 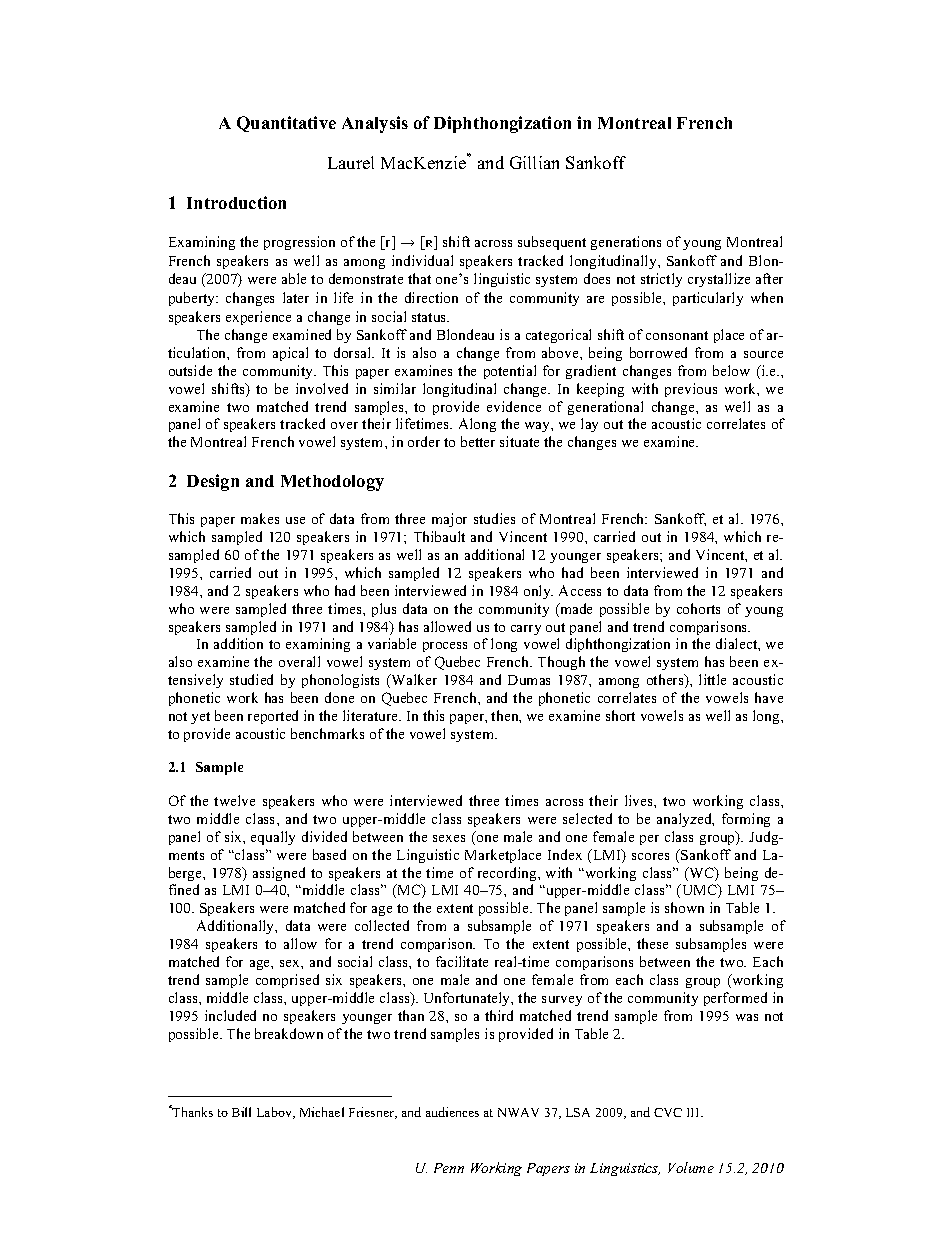 I want to click on reported, so click(x=273, y=717).
